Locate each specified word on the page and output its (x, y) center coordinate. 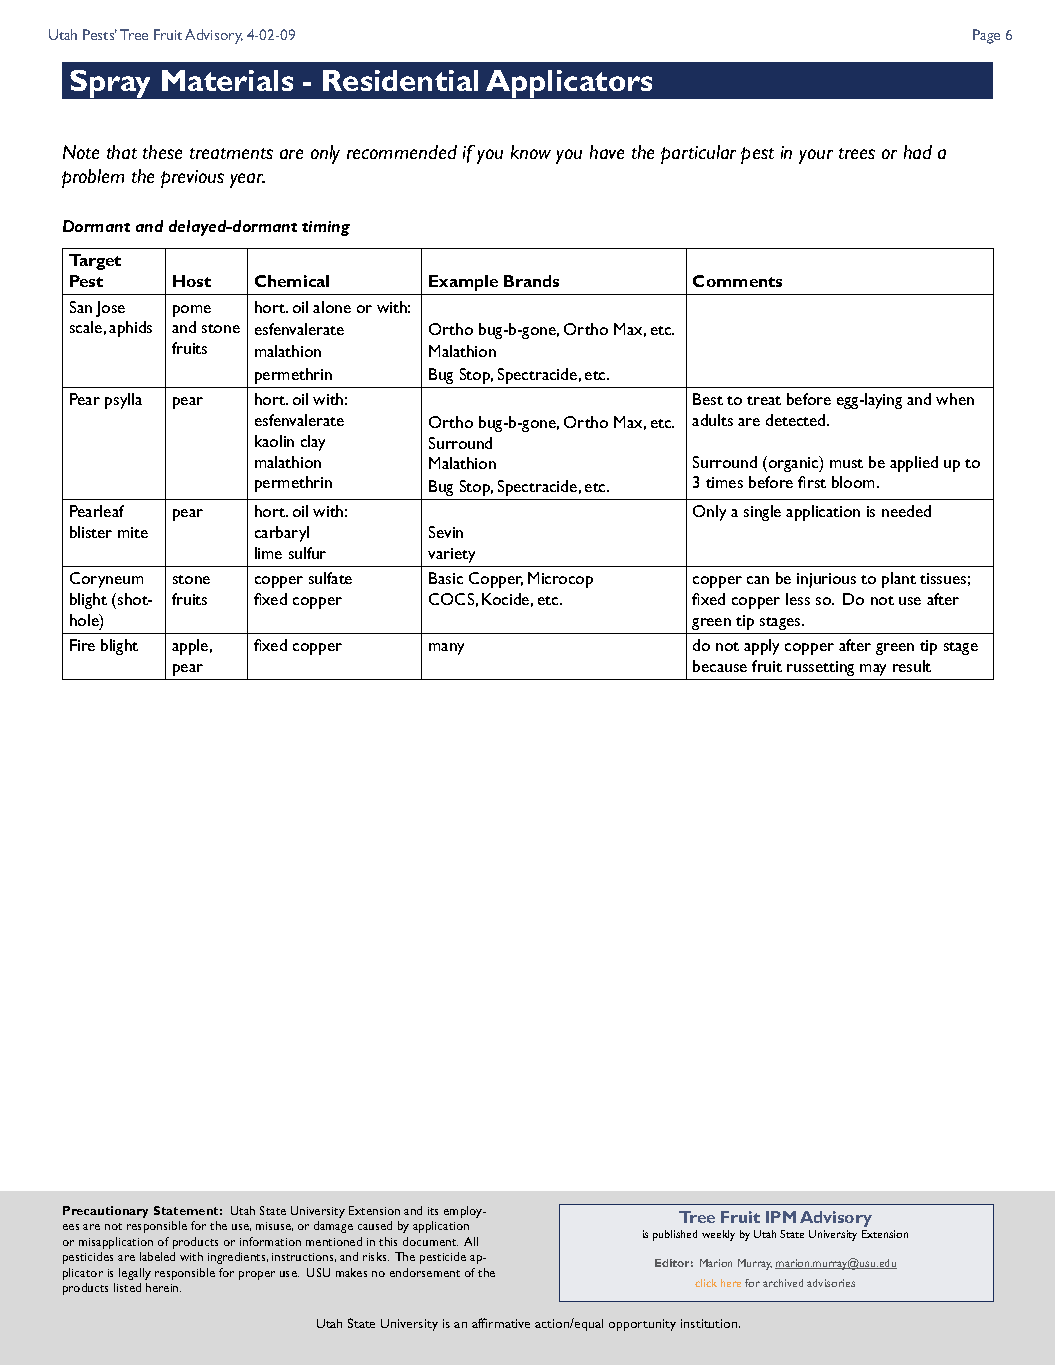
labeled (157, 1256)
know (531, 152)
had (918, 152)
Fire (82, 645)
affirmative (501, 1323)
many (446, 649)
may (873, 670)
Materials (227, 80)
